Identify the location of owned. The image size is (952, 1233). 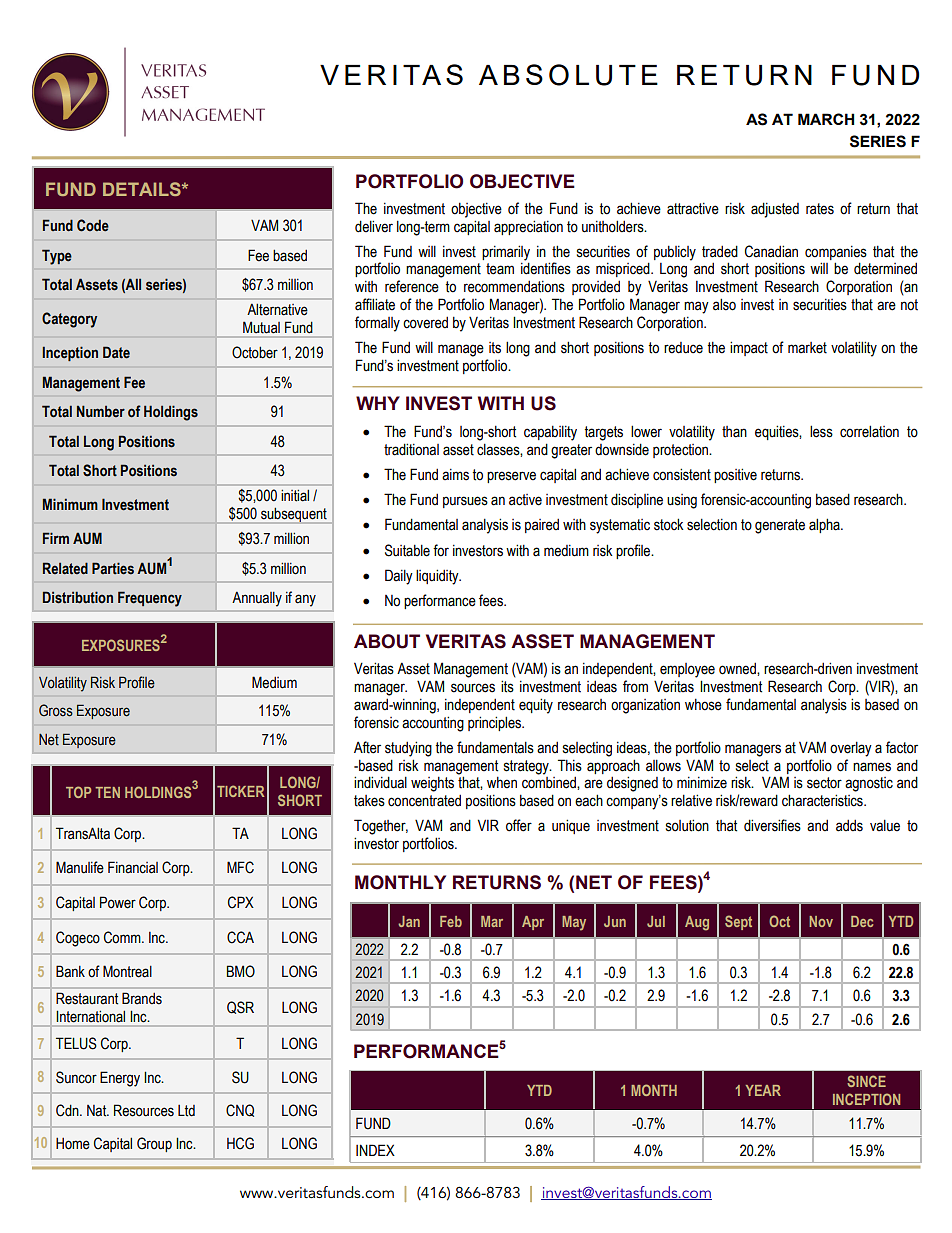
(738, 668).
